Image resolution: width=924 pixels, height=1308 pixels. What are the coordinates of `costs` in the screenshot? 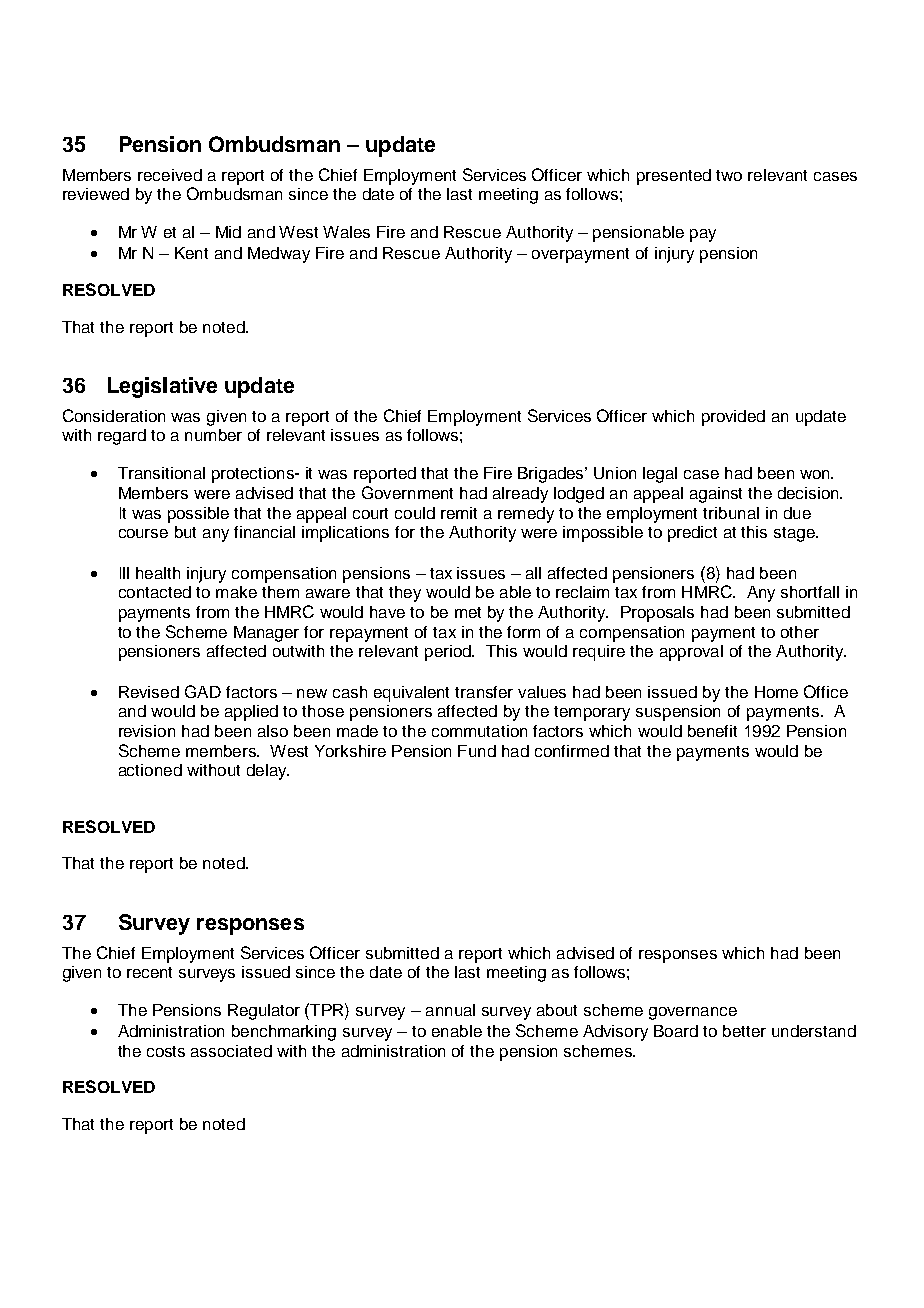 It's located at (166, 1051).
